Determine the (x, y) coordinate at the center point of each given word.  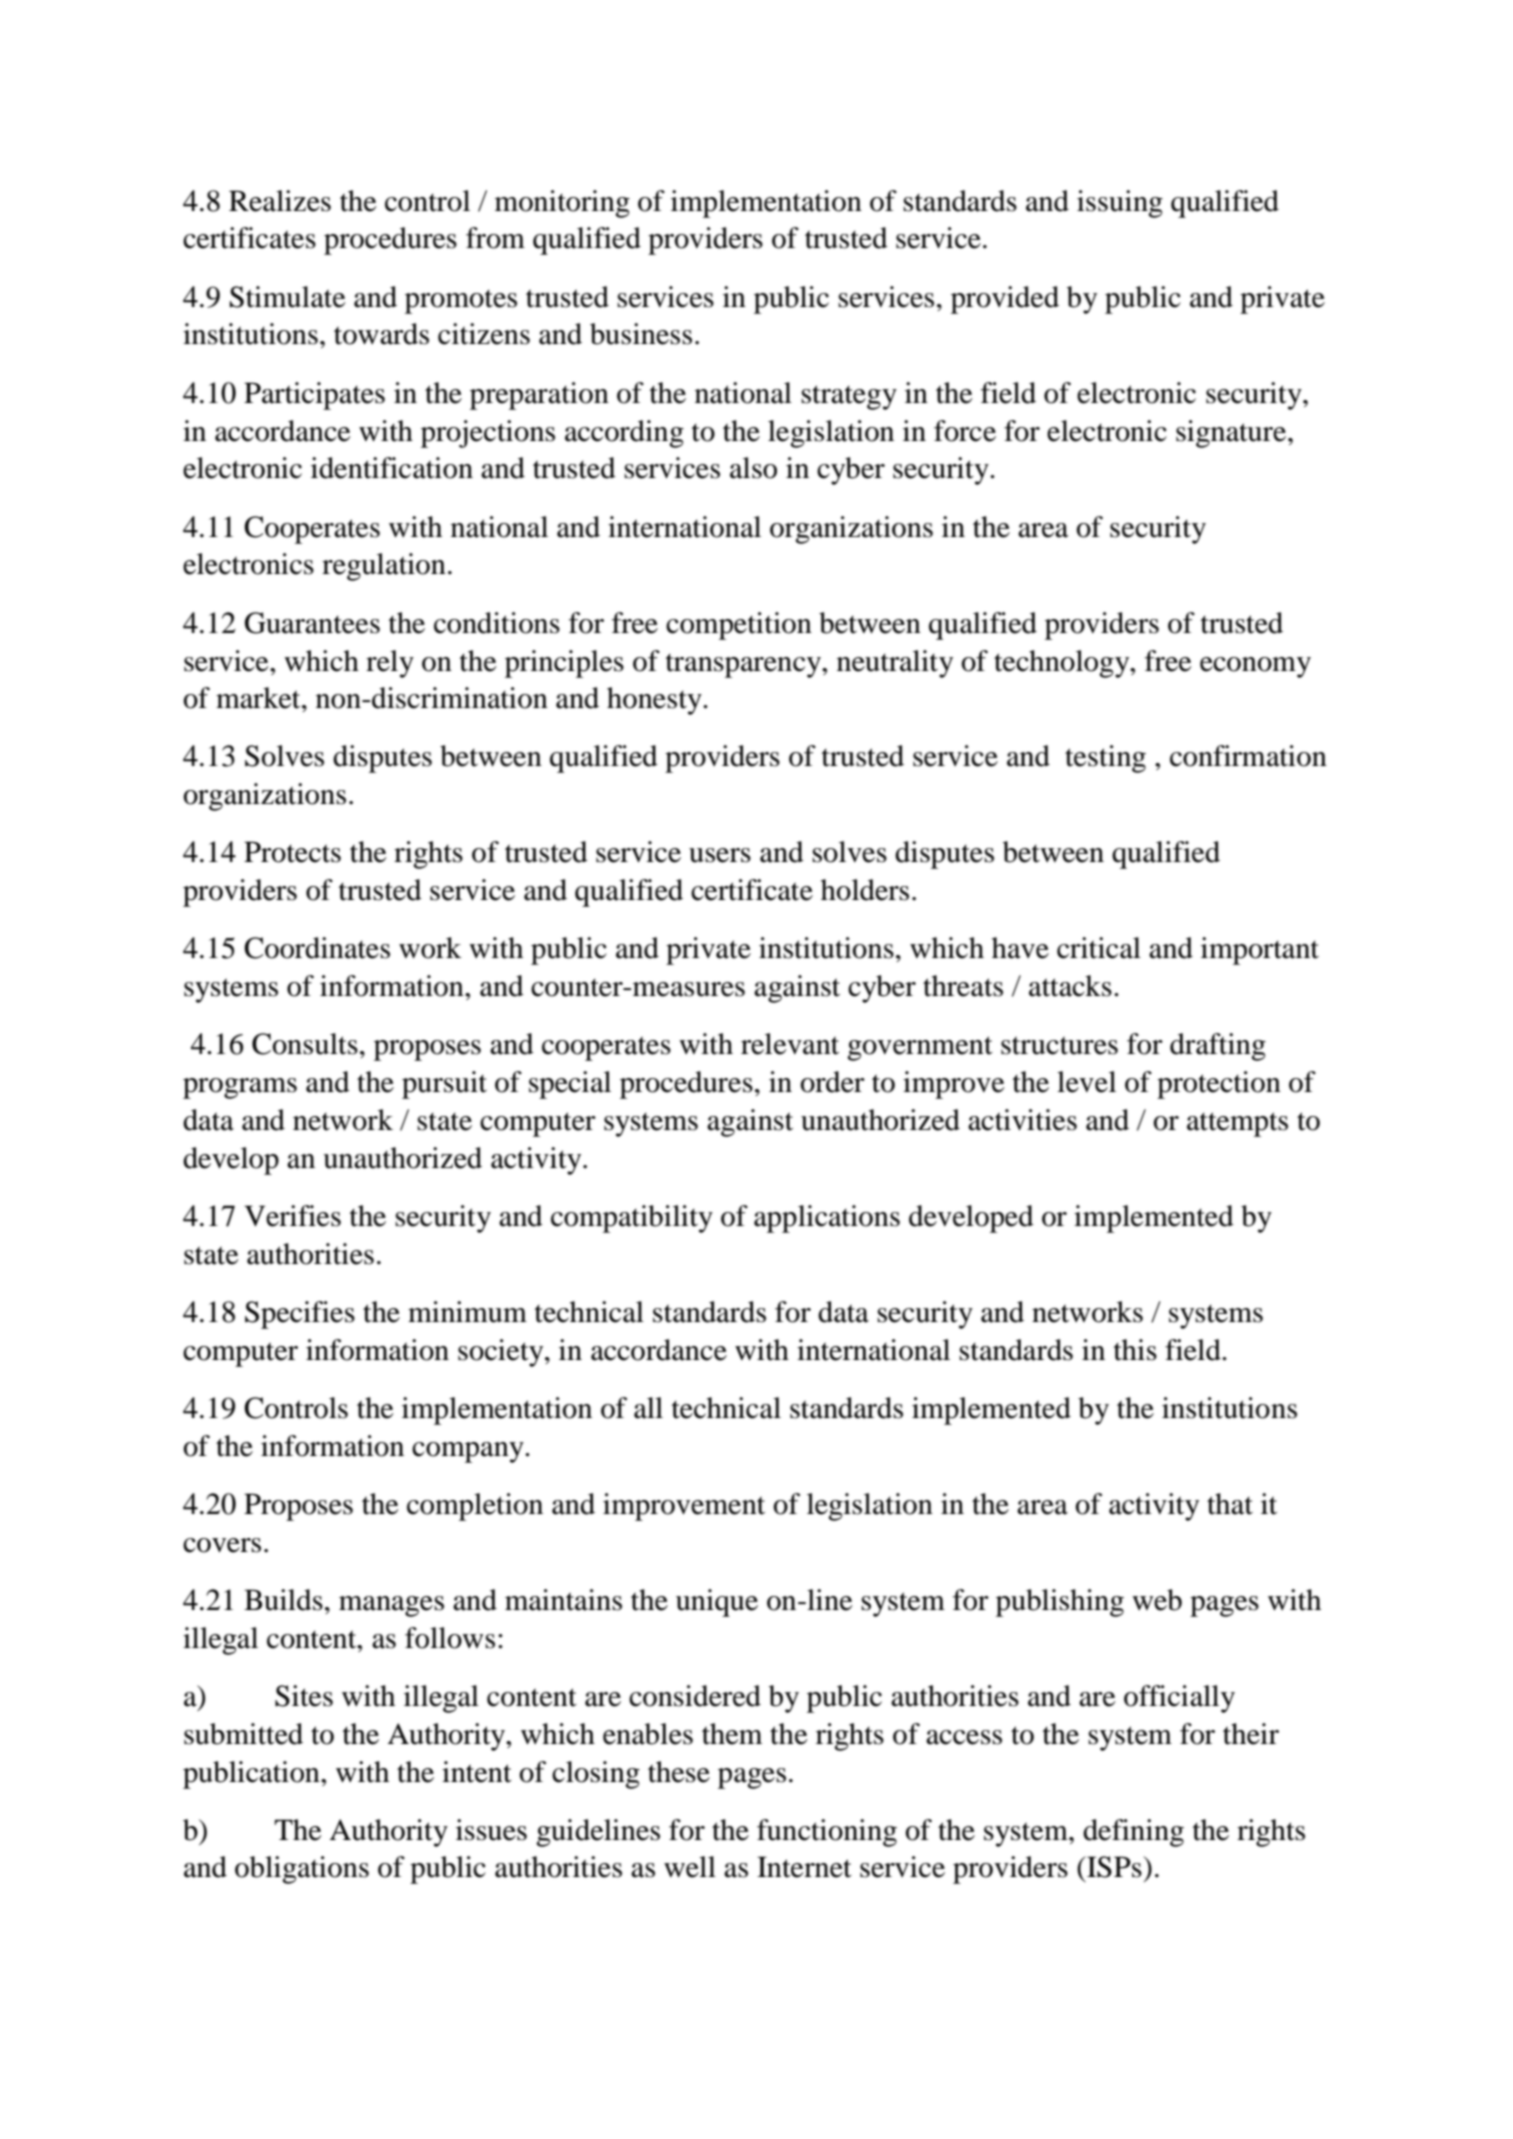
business (641, 334)
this (1135, 1350)
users (720, 855)
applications (827, 1219)
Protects (292, 852)
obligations (302, 1870)
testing (1105, 759)
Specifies (300, 1315)
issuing (1120, 204)
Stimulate (288, 297)
